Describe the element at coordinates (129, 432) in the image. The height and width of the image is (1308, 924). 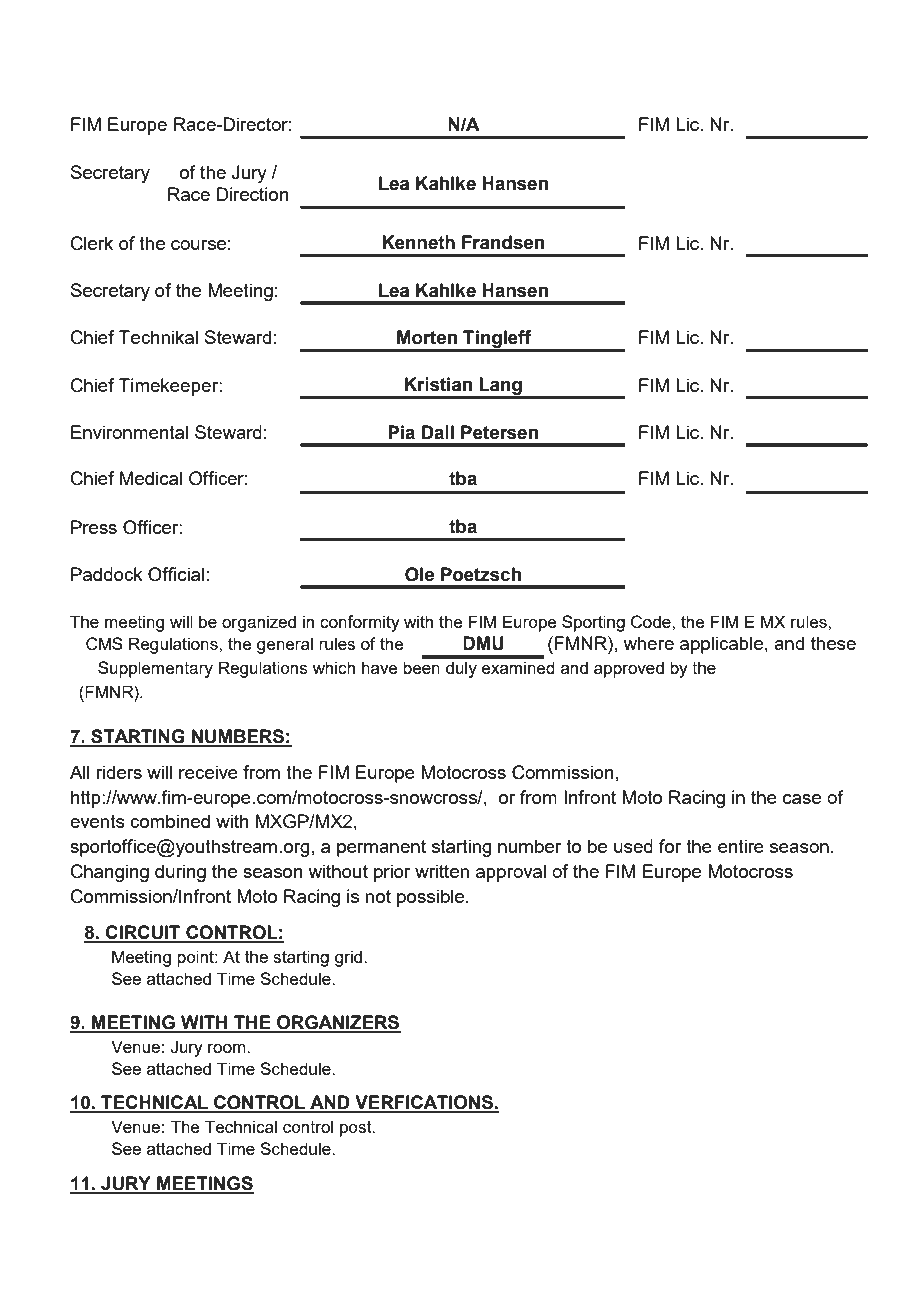
I see `Environmental` at that location.
